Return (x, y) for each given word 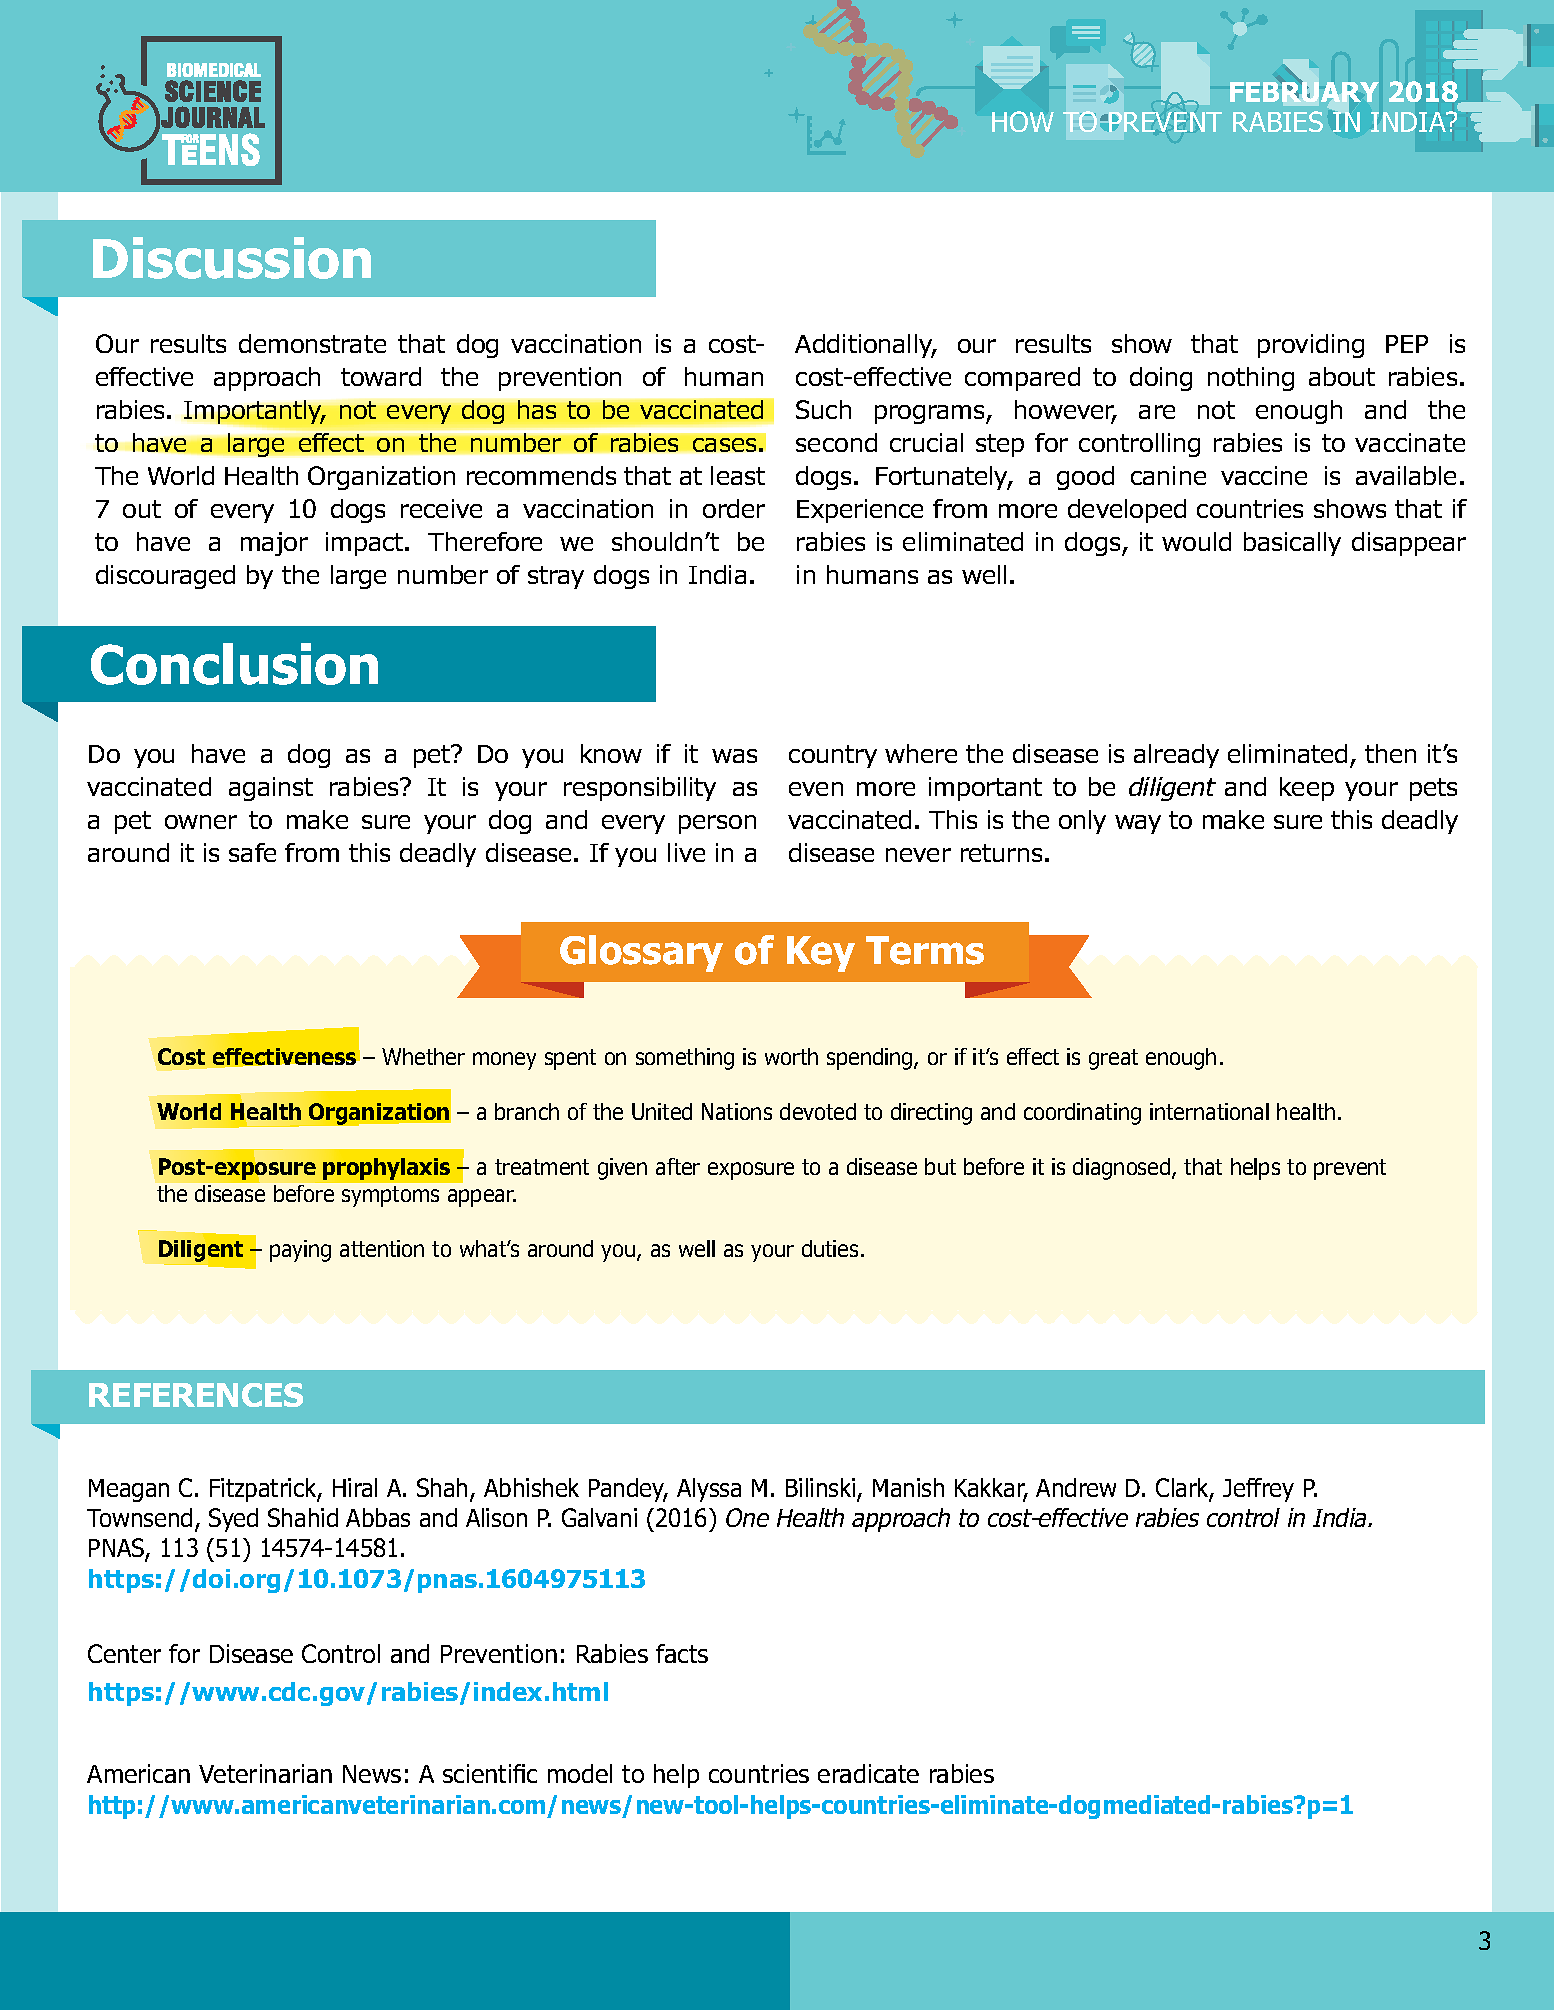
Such (823, 409)
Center (124, 1653)
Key (821, 954)
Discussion (232, 258)
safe (252, 852)
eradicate (868, 1773)
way (1138, 824)
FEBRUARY (1304, 92)
